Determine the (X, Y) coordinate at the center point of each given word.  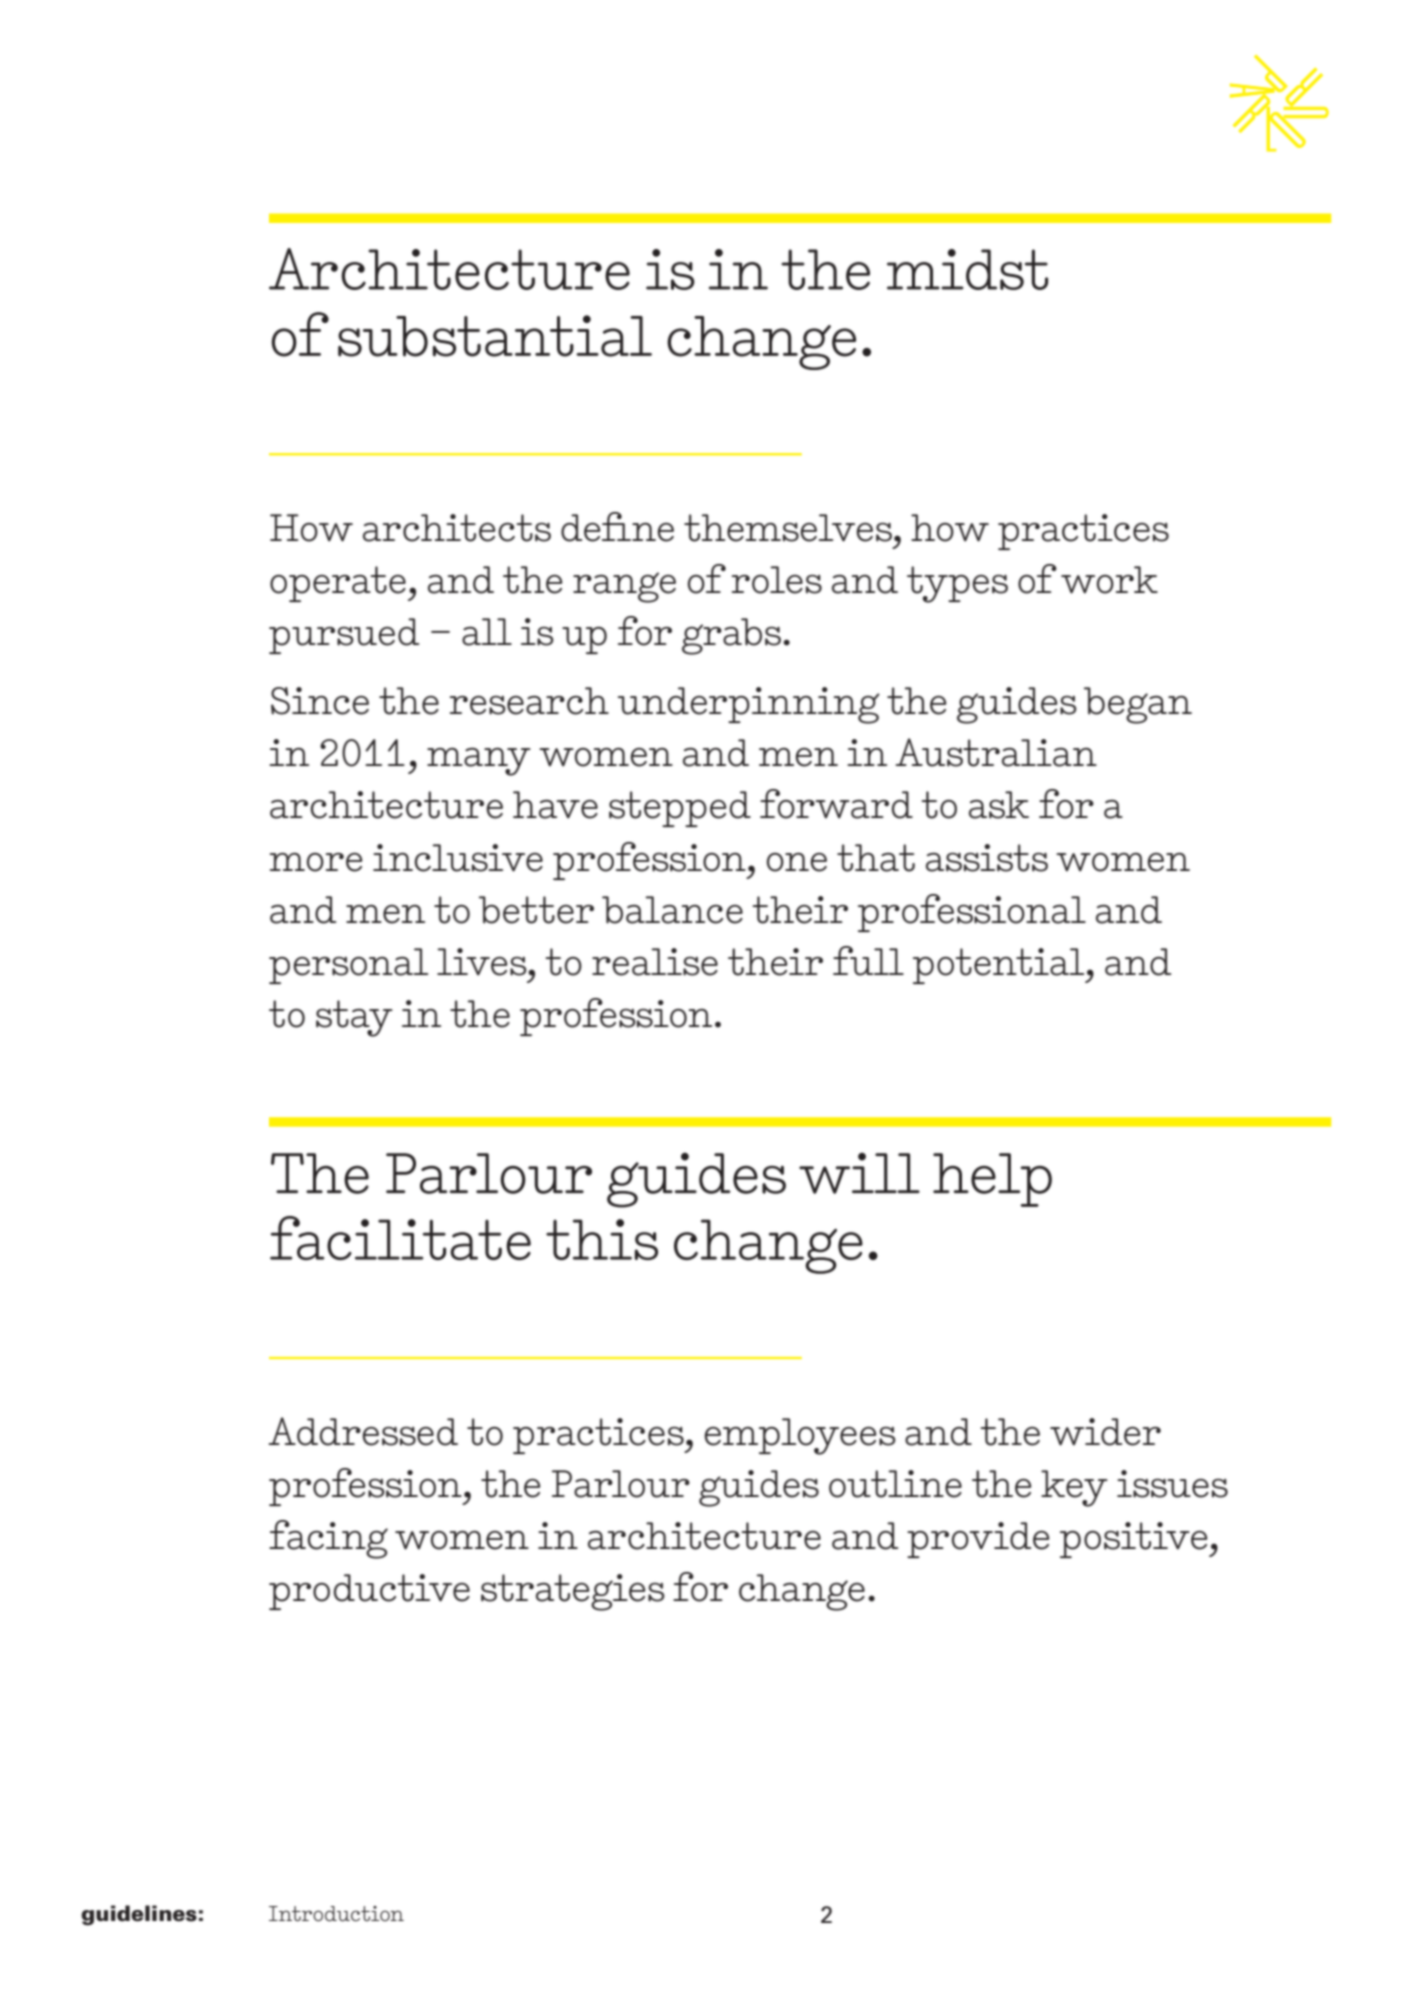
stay (354, 1018)
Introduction (336, 1913)
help (992, 1180)
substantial (495, 336)
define (617, 527)
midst (967, 269)
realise (655, 962)
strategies (573, 1592)
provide (978, 1540)
